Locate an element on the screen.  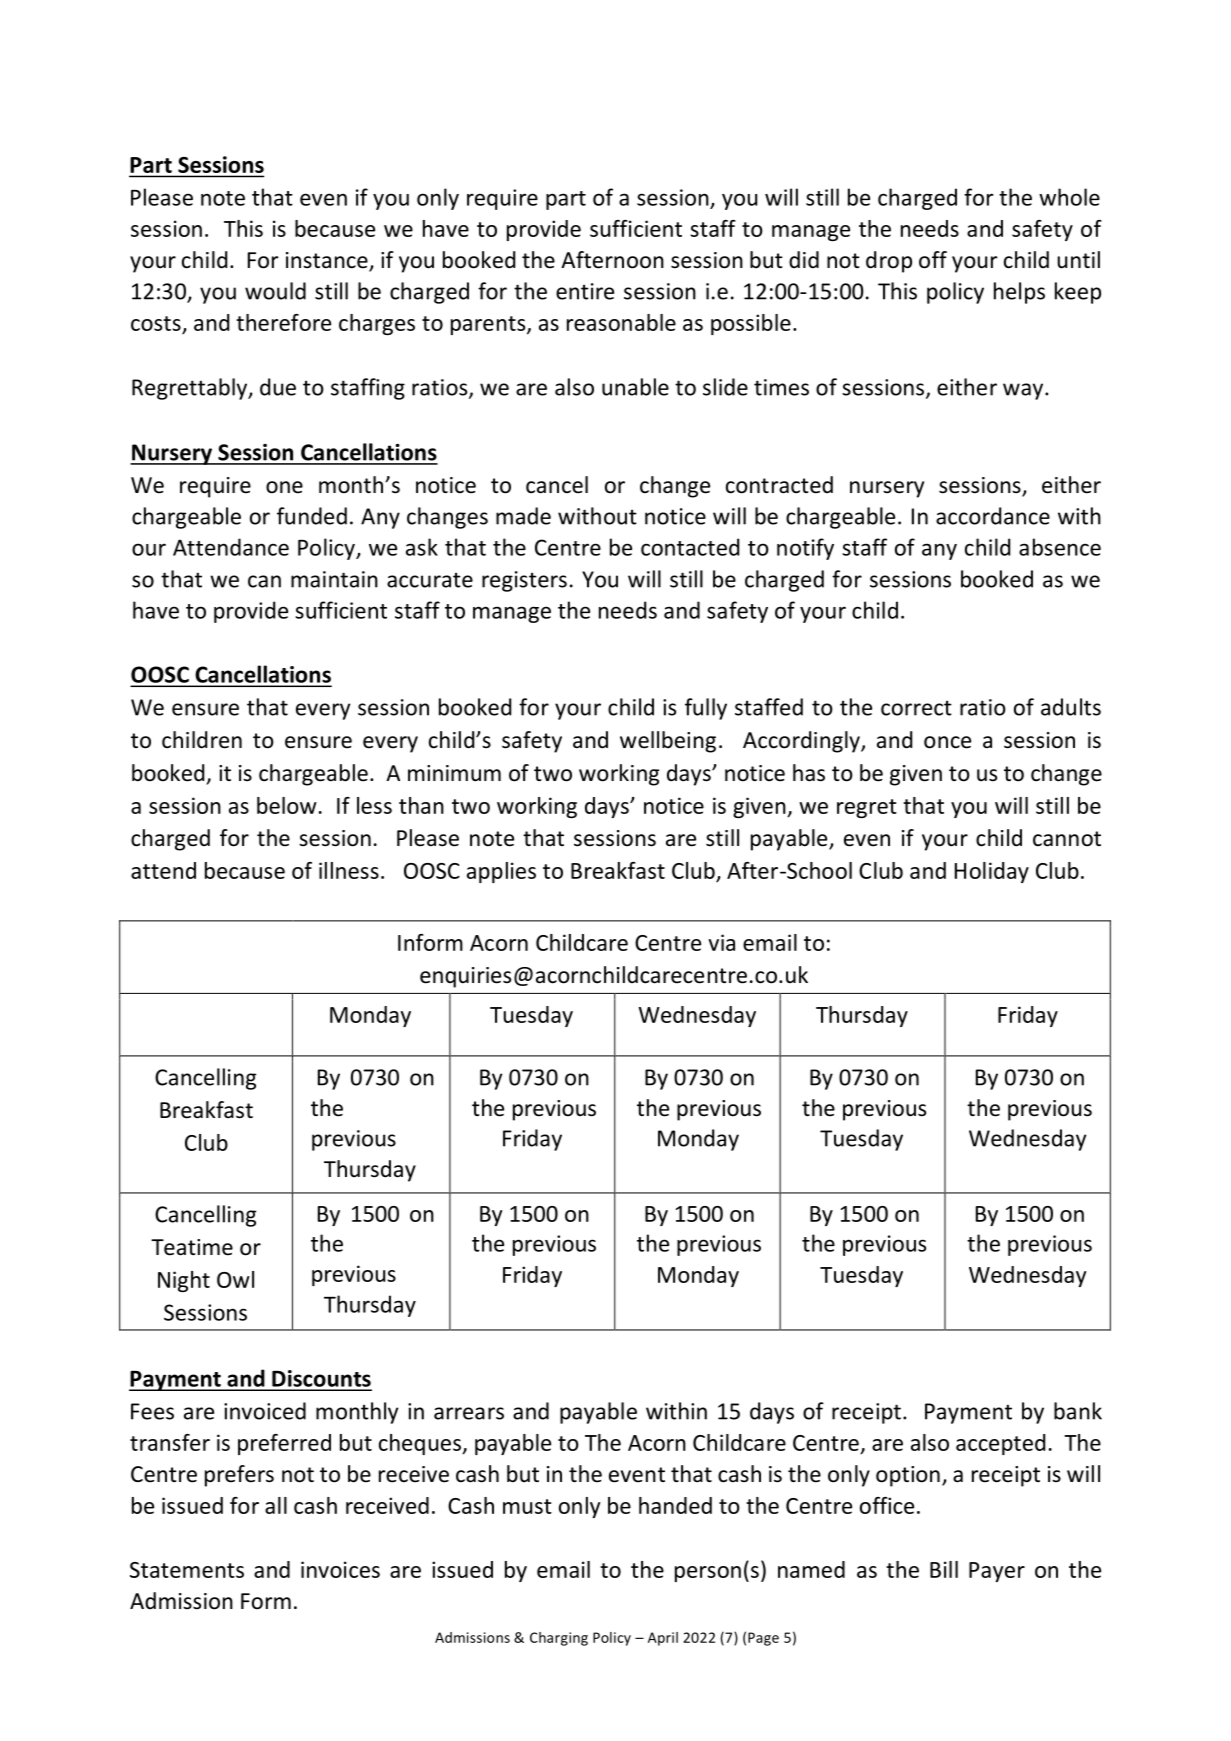
one is located at coordinates (284, 487).
